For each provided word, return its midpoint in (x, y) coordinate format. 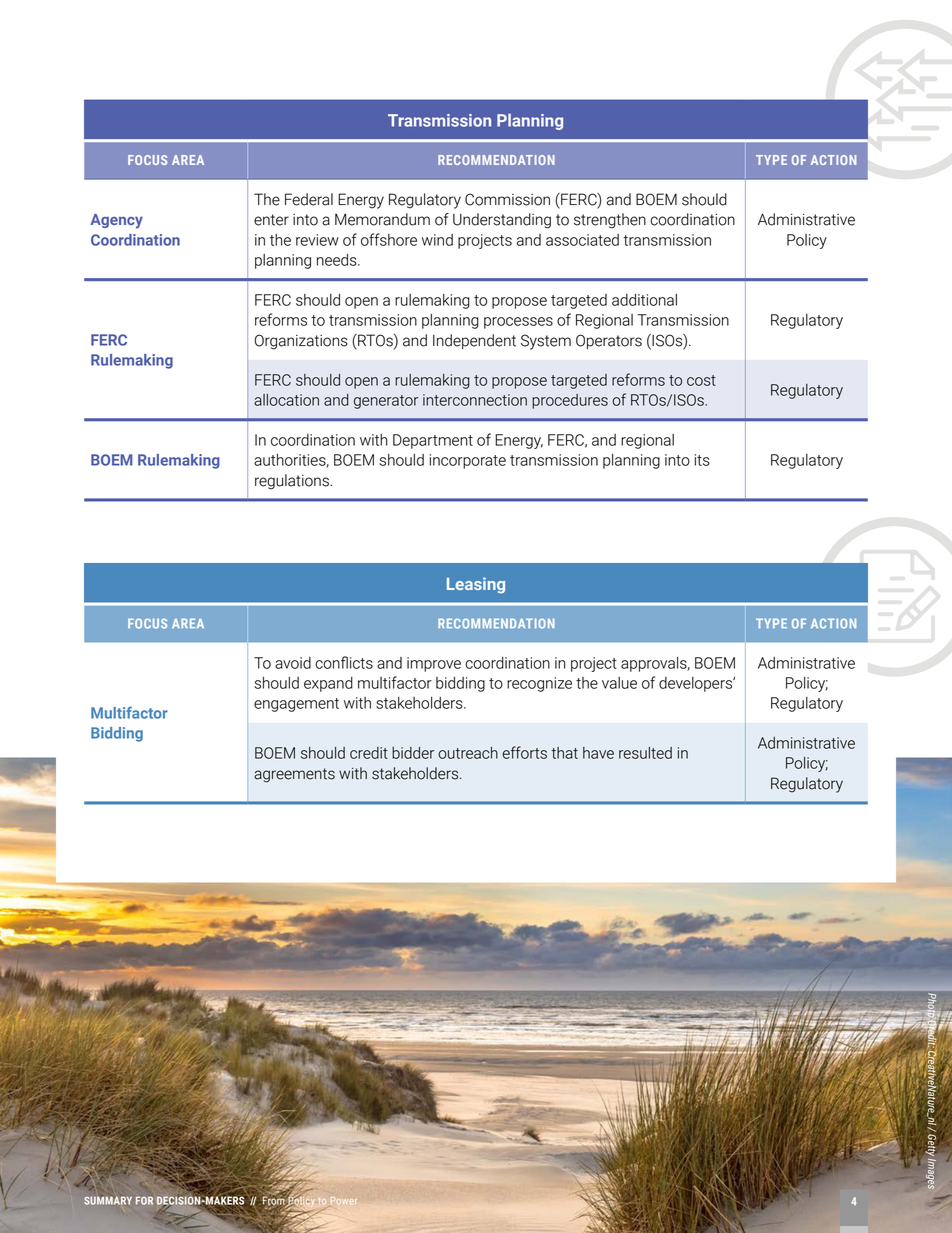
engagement (296, 705)
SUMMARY (108, 1200)
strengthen (610, 221)
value (619, 683)
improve (434, 664)
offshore (389, 239)
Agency (116, 221)
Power (344, 1201)
